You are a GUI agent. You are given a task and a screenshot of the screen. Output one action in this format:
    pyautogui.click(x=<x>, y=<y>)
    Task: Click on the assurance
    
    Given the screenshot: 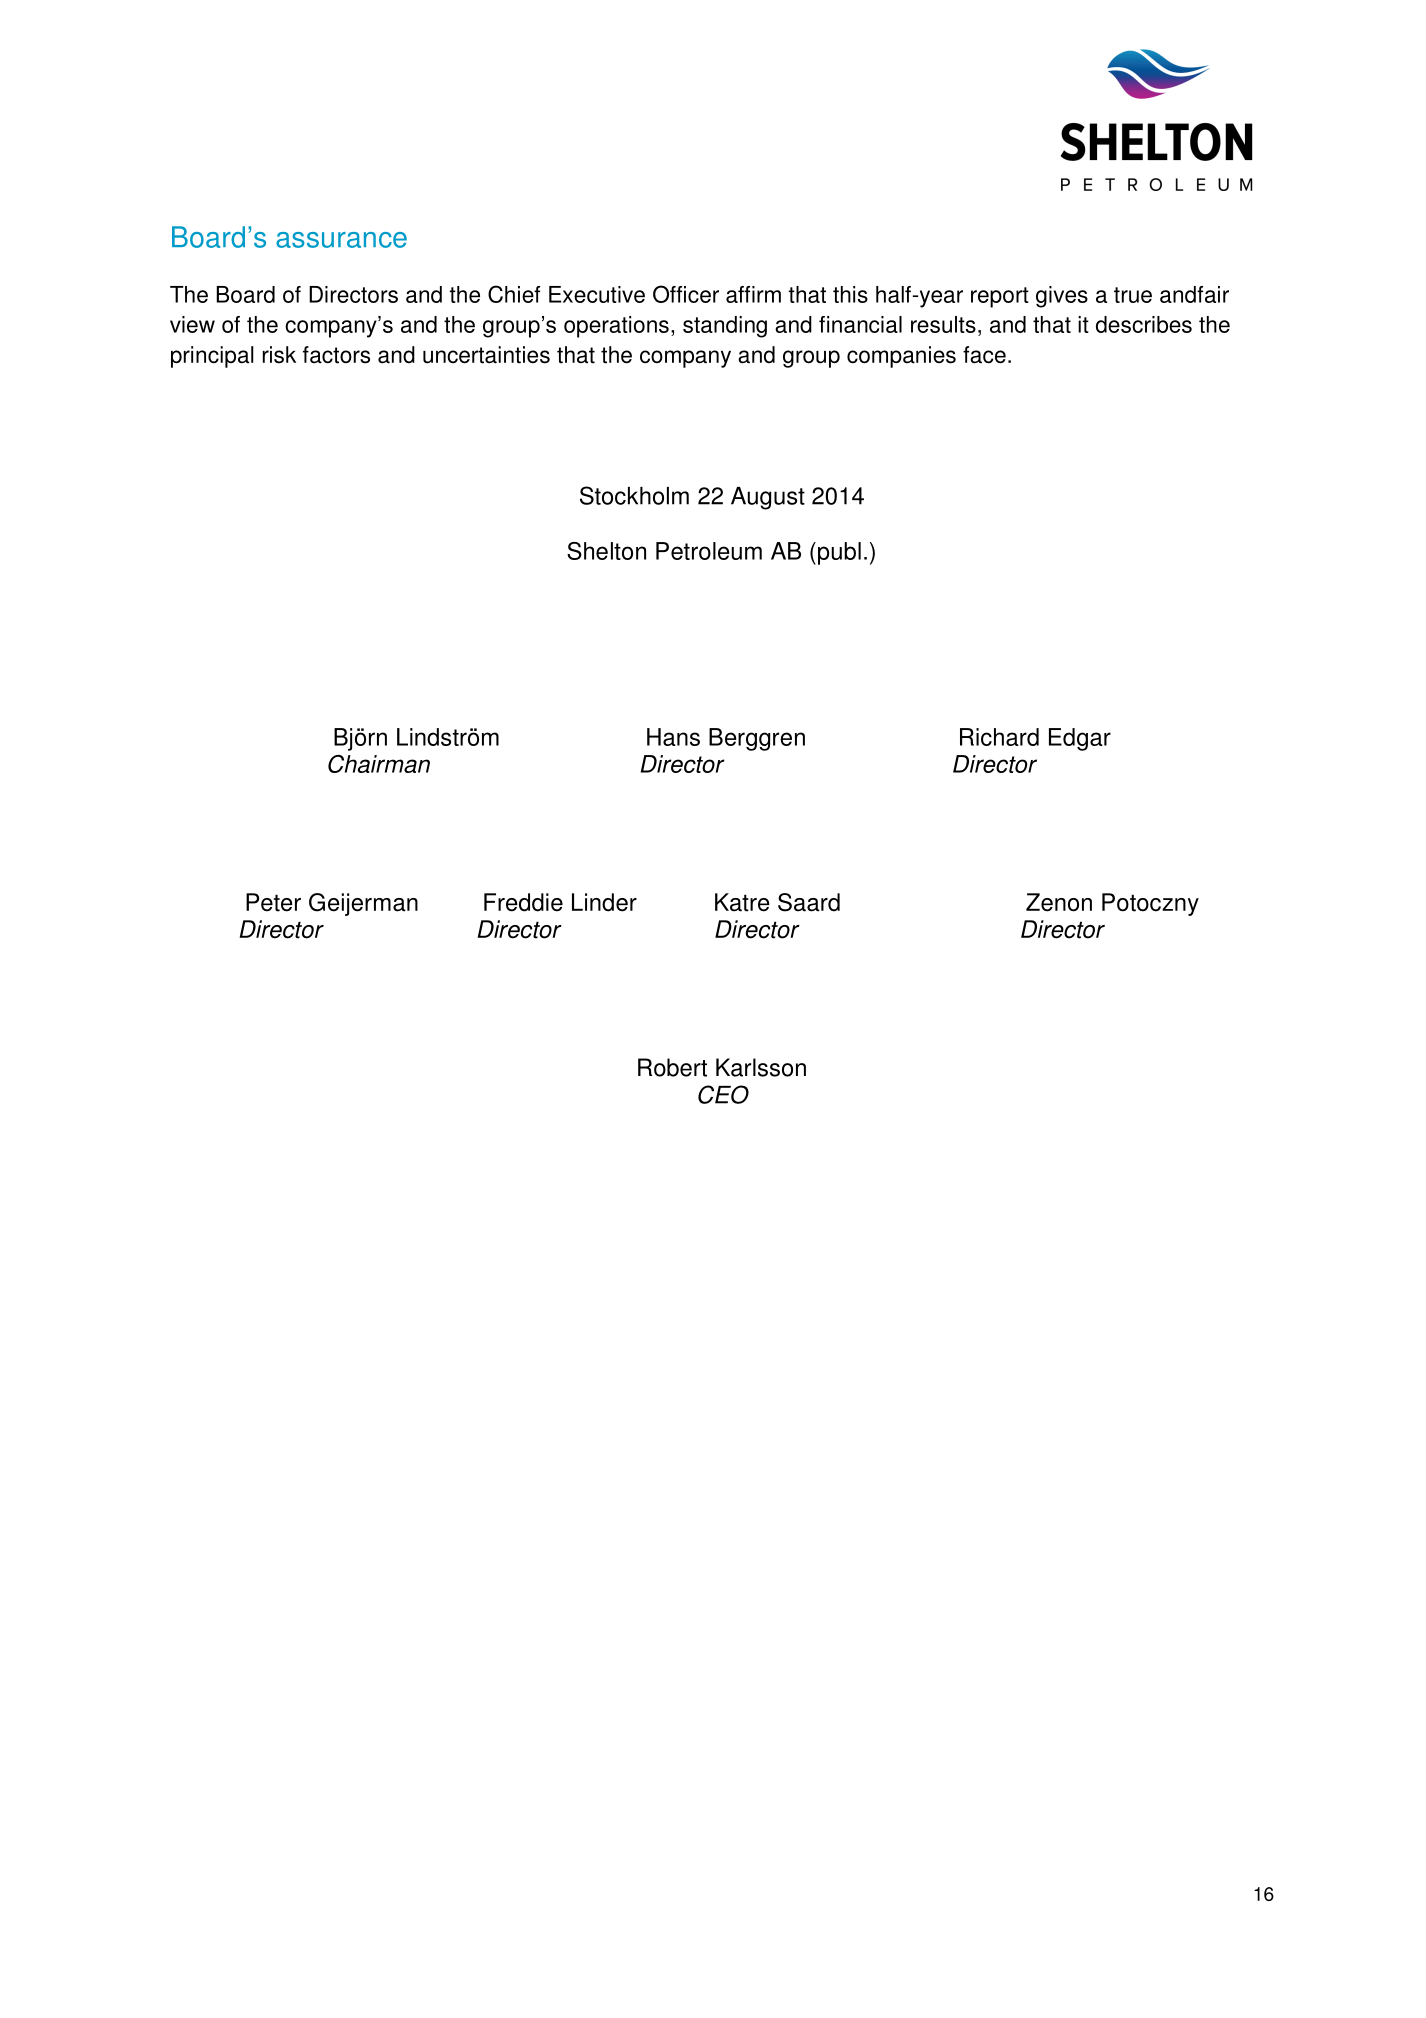 What is the action you would take?
    pyautogui.click(x=341, y=240)
